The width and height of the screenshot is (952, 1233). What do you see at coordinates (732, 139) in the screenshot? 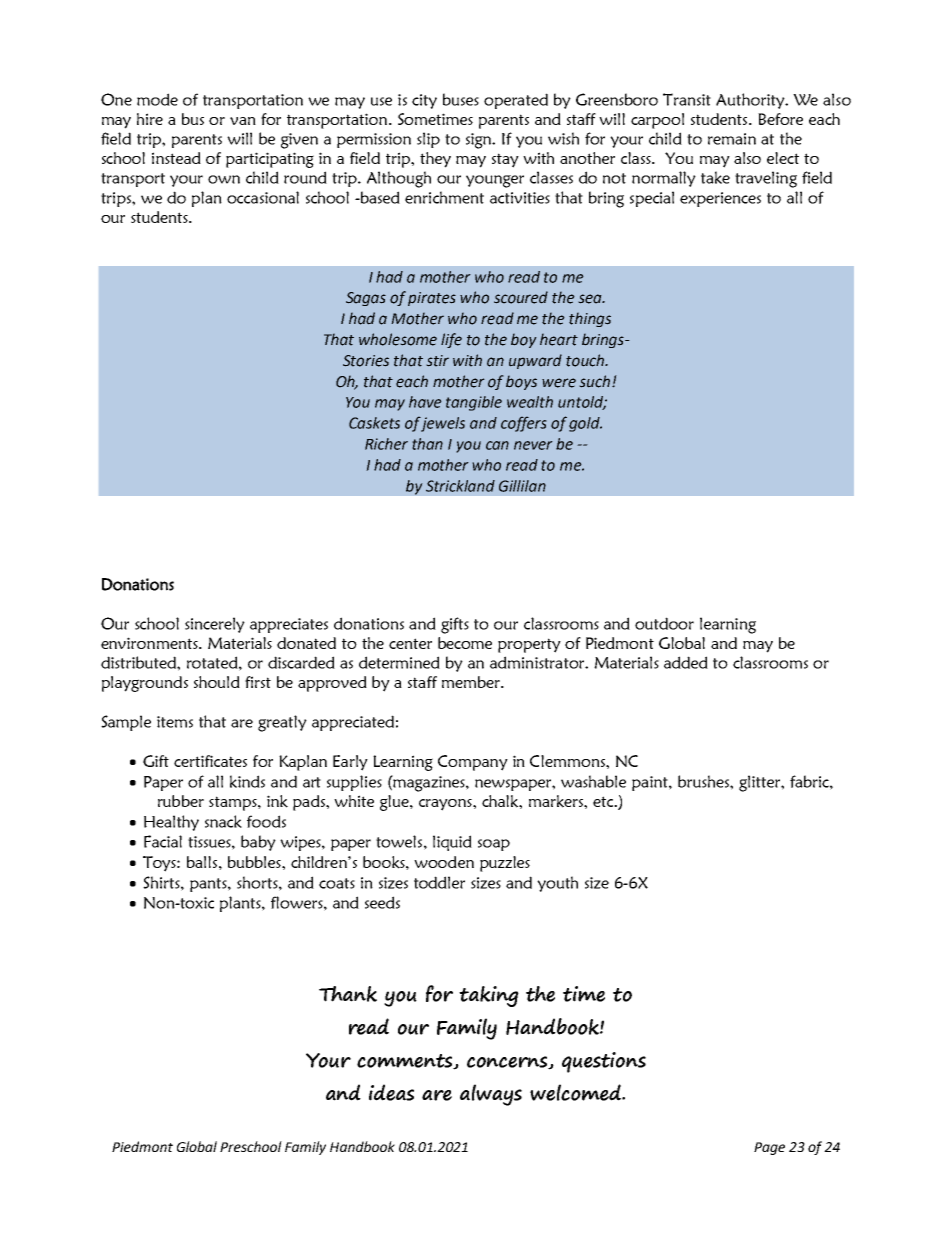
I see `remain` at bounding box center [732, 139].
